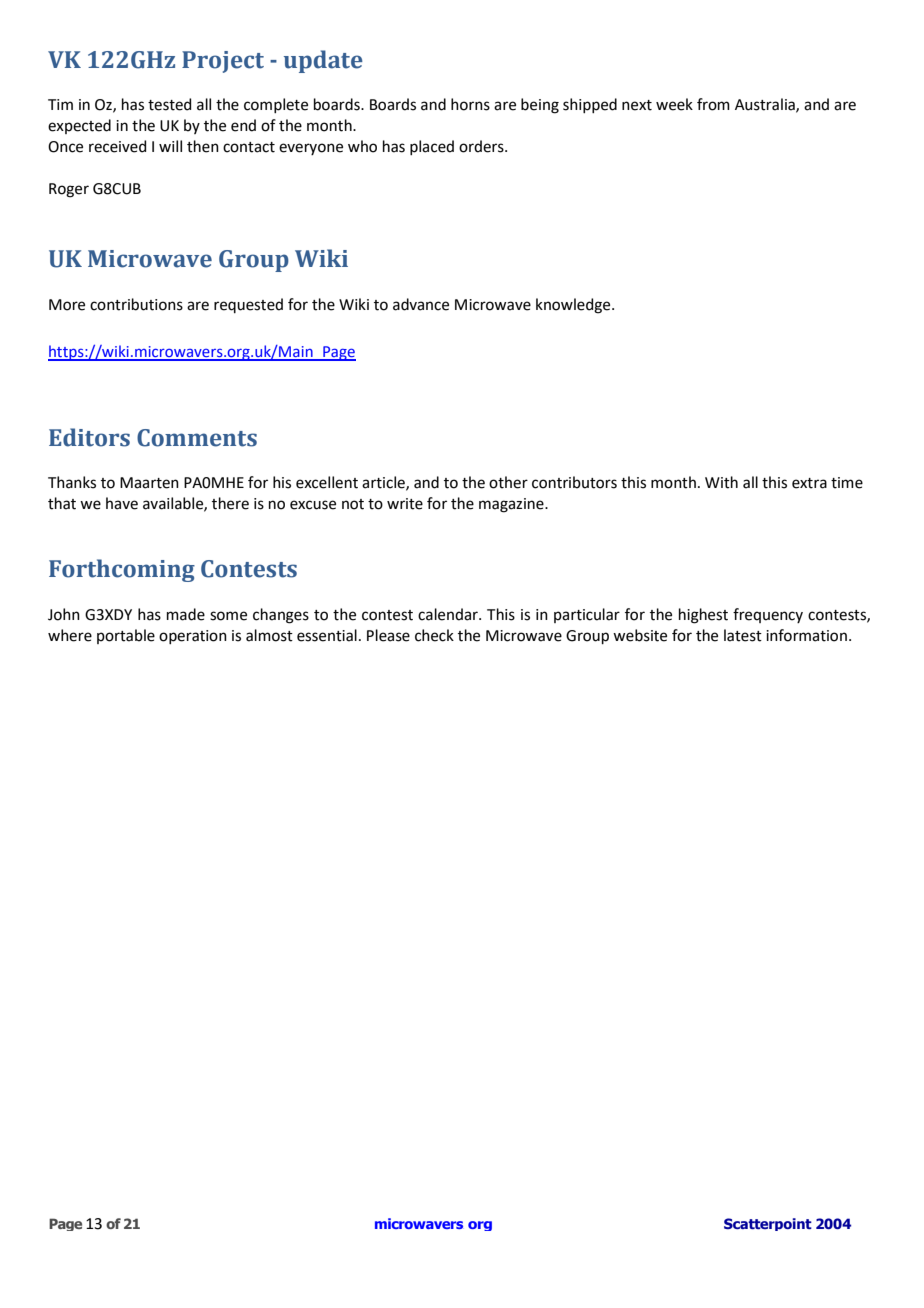  What do you see at coordinates (721, 482) in the page?
I see `With` at bounding box center [721, 482].
